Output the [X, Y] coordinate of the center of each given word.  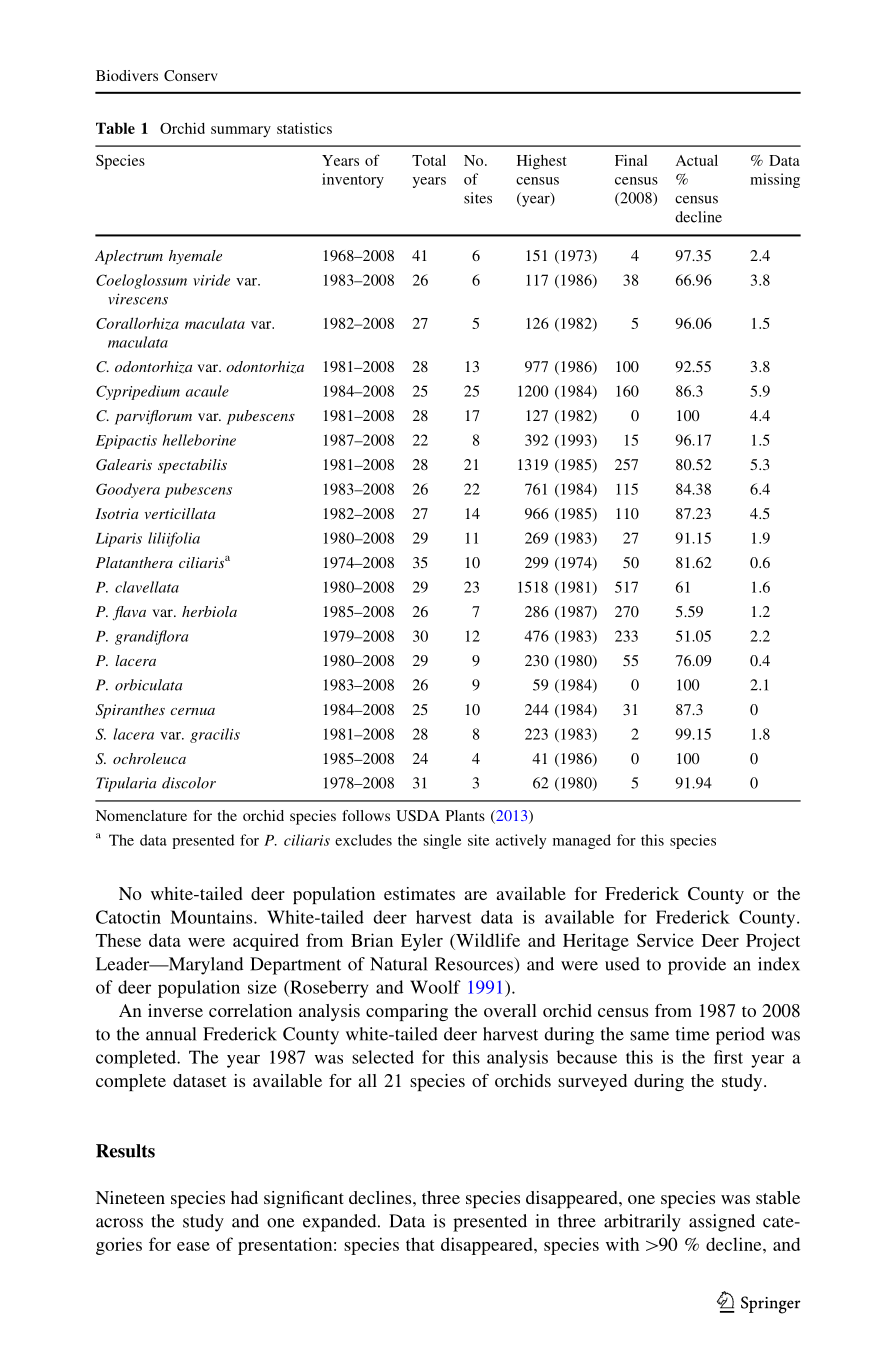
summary [241, 131]
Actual [697, 160]
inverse [175, 1010]
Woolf [435, 987]
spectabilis [192, 466]
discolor [189, 783]
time [693, 1034]
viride [211, 280]
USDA [418, 815]
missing [775, 180]
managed [582, 841]
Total [429, 160]
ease [193, 1246]
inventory [353, 180]
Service [665, 940]
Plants [465, 815]
